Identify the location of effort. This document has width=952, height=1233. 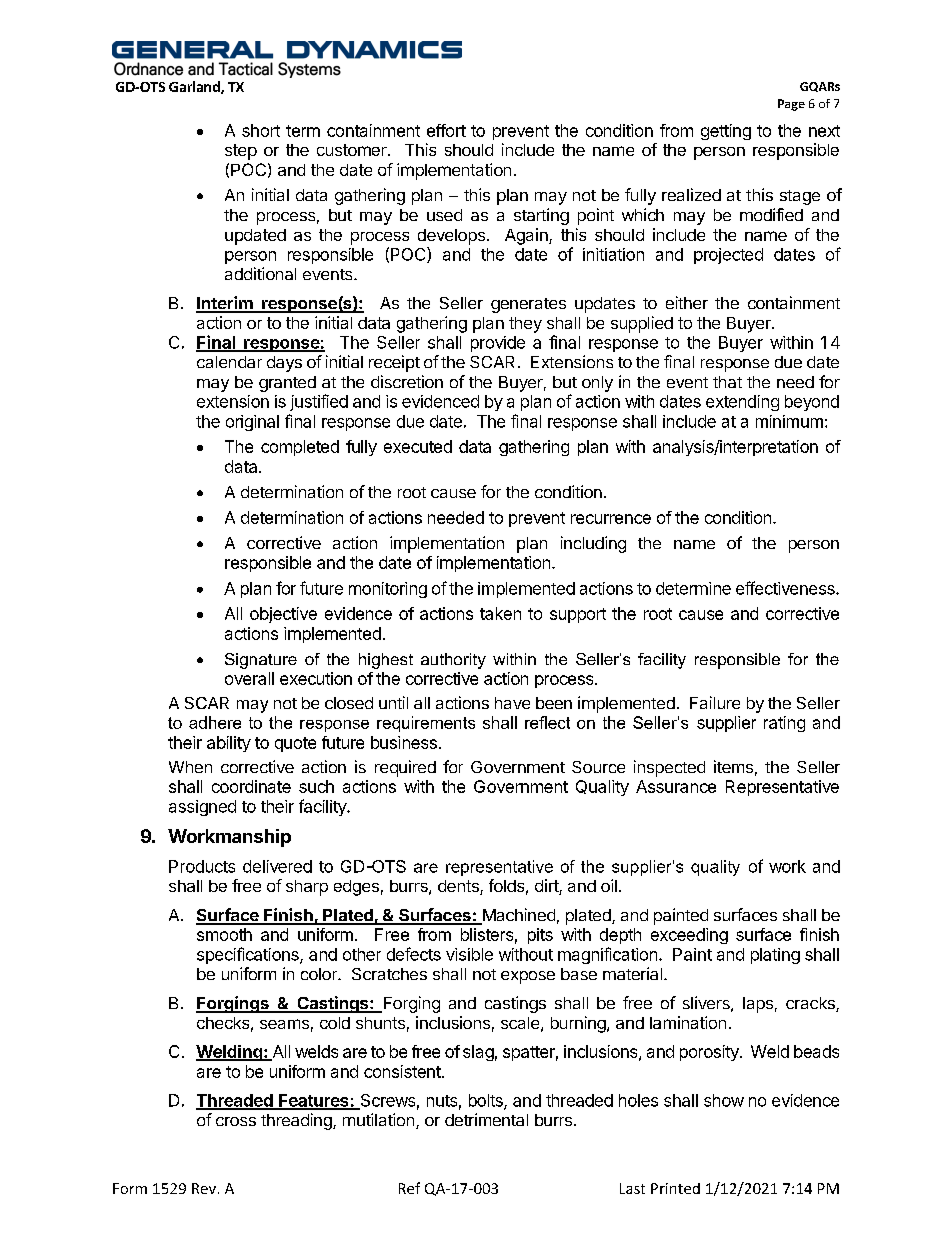
(446, 130).
